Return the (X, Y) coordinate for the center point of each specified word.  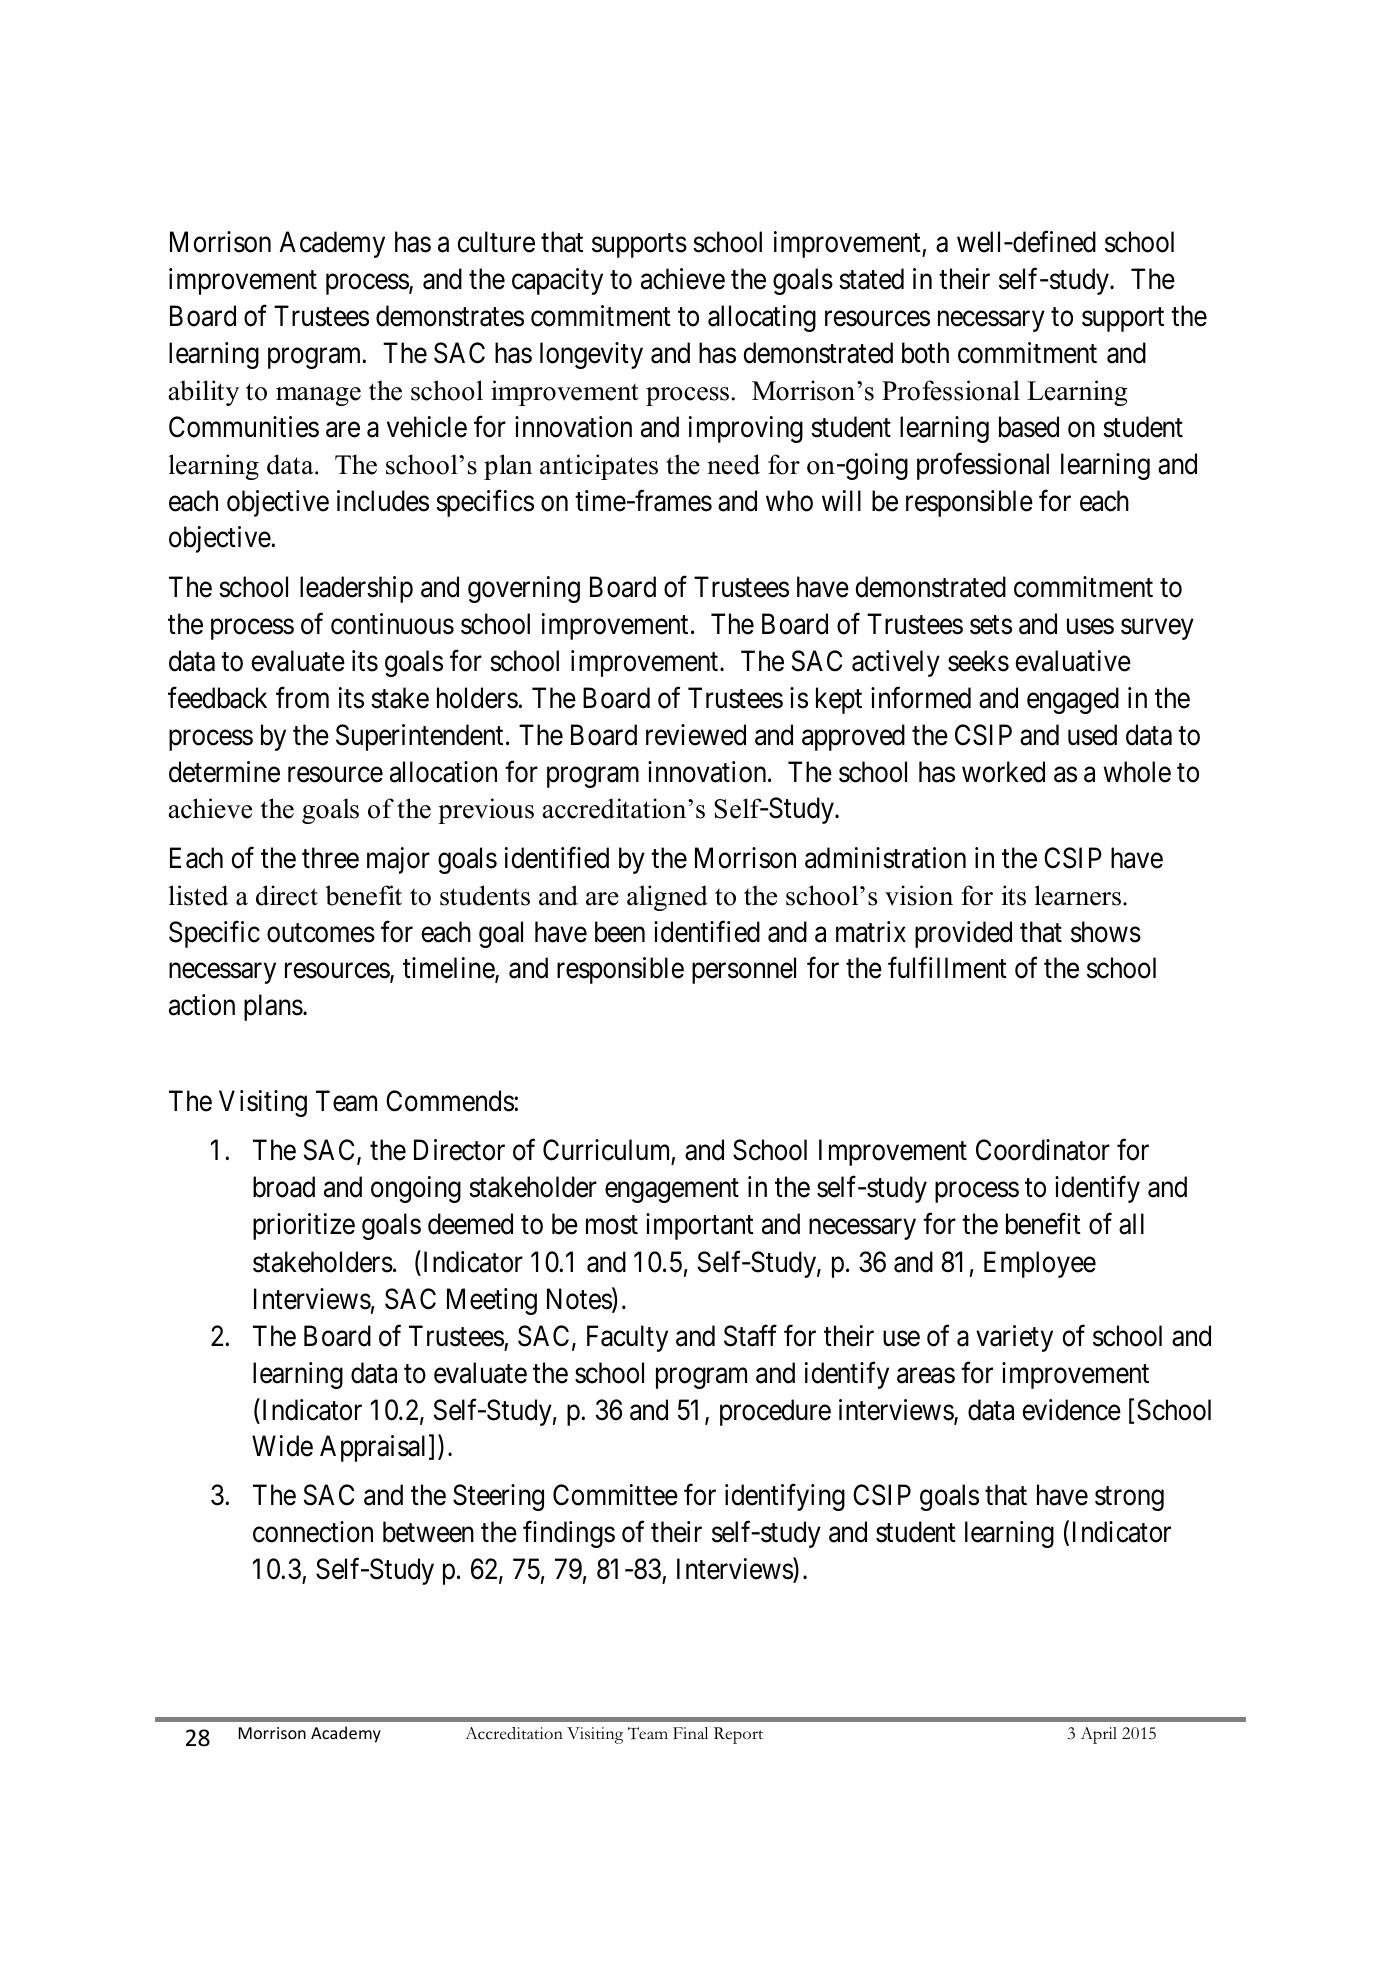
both (925, 353)
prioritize (304, 1226)
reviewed (696, 735)
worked (1003, 772)
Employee (1040, 1264)
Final (690, 1733)
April (1099, 1735)
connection (313, 1532)
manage (318, 396)
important (700, 1226)
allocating (762, 318)
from (302, 698)
